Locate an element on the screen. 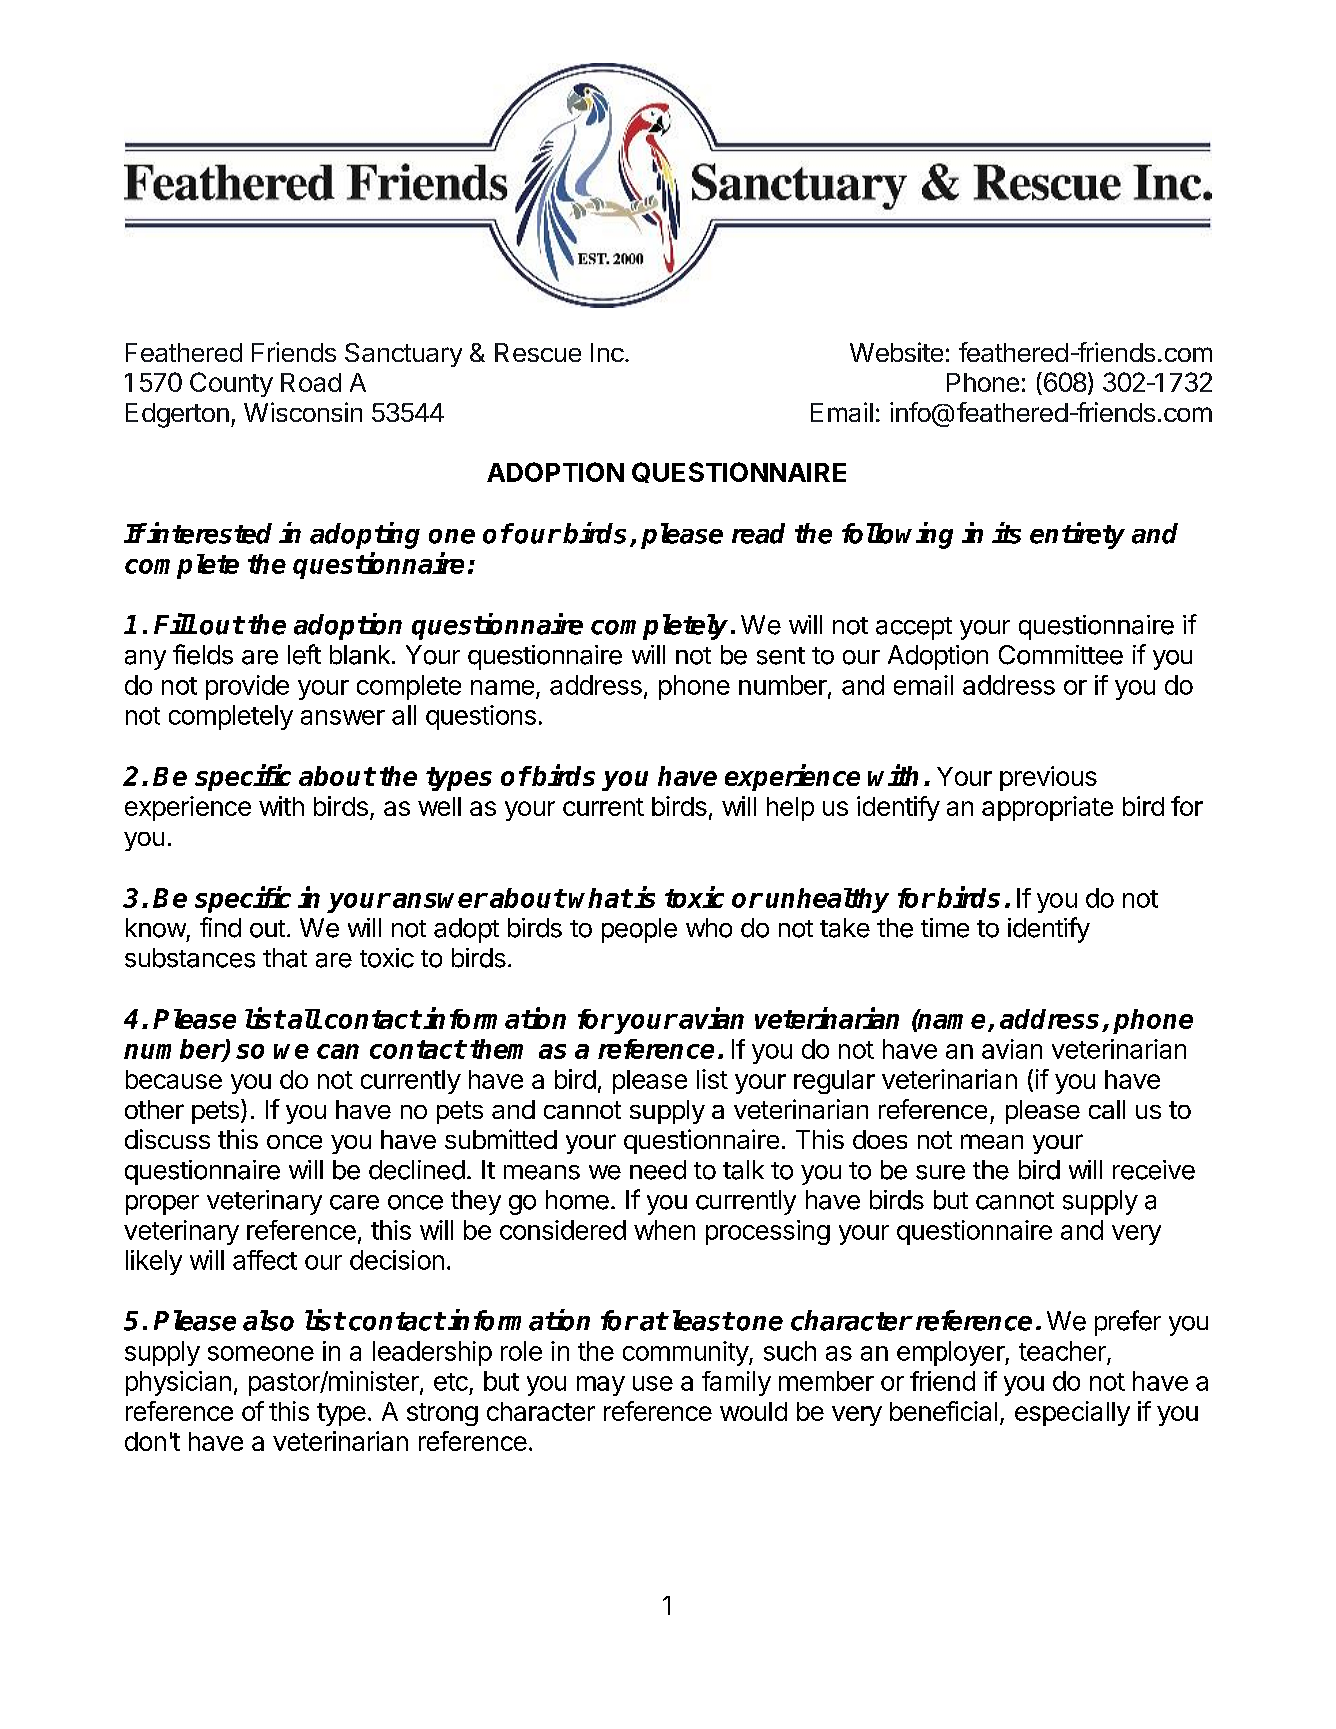 This screenshot has height=1729, width=1336. Inc is located at coordinates (607, 352).
